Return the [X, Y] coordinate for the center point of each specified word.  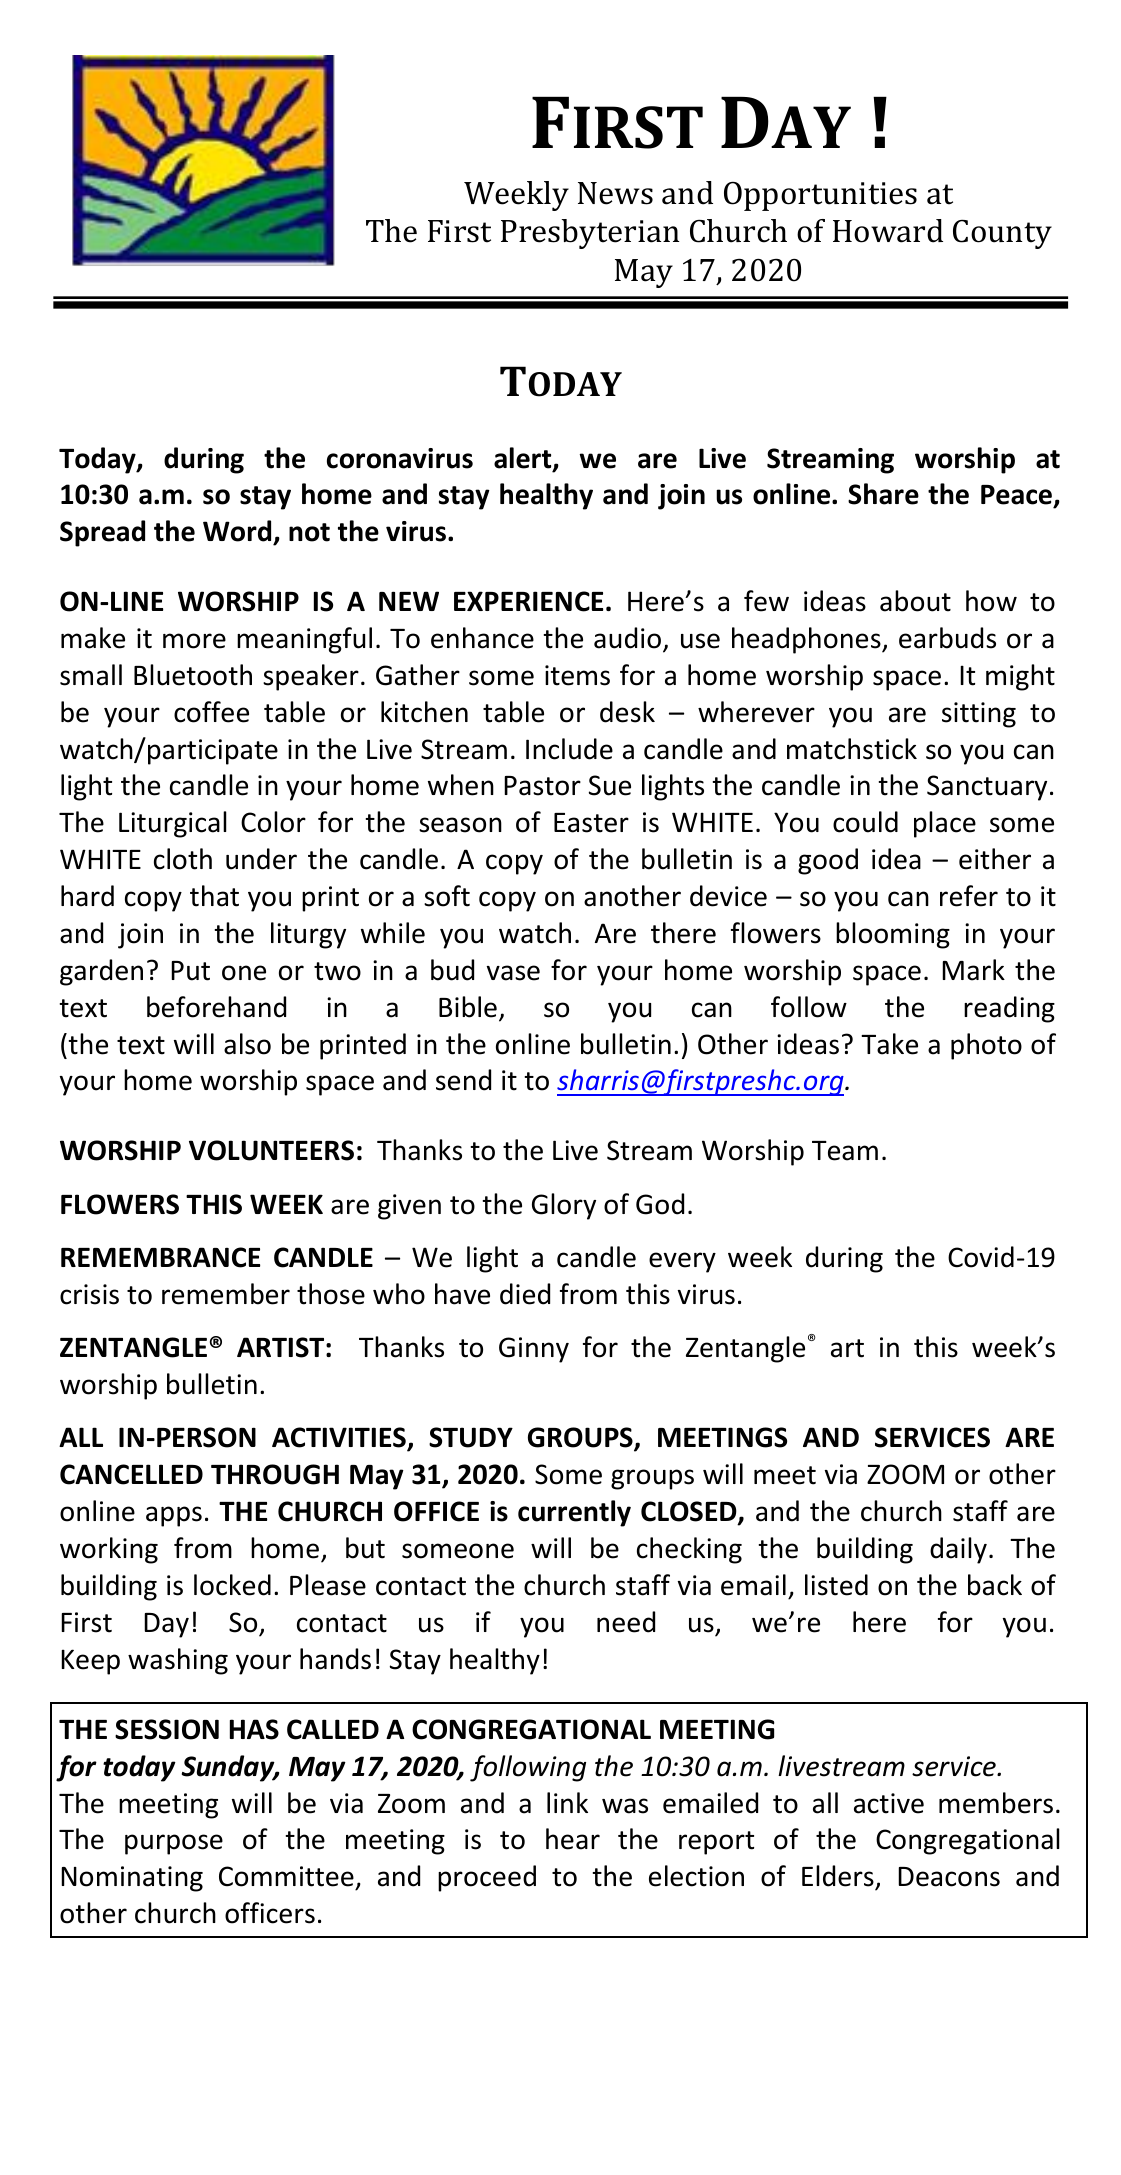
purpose [174, 1844]
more [194, 641]
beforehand [216, 1007]
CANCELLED [131, 1474]
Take [889, 1044]
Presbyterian [590, 234]
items [577, 675]
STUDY [471, 1437]
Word [238, 532]
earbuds [947, 638]
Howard [888, 231]
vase [513, 973]
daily [958, 1550]
